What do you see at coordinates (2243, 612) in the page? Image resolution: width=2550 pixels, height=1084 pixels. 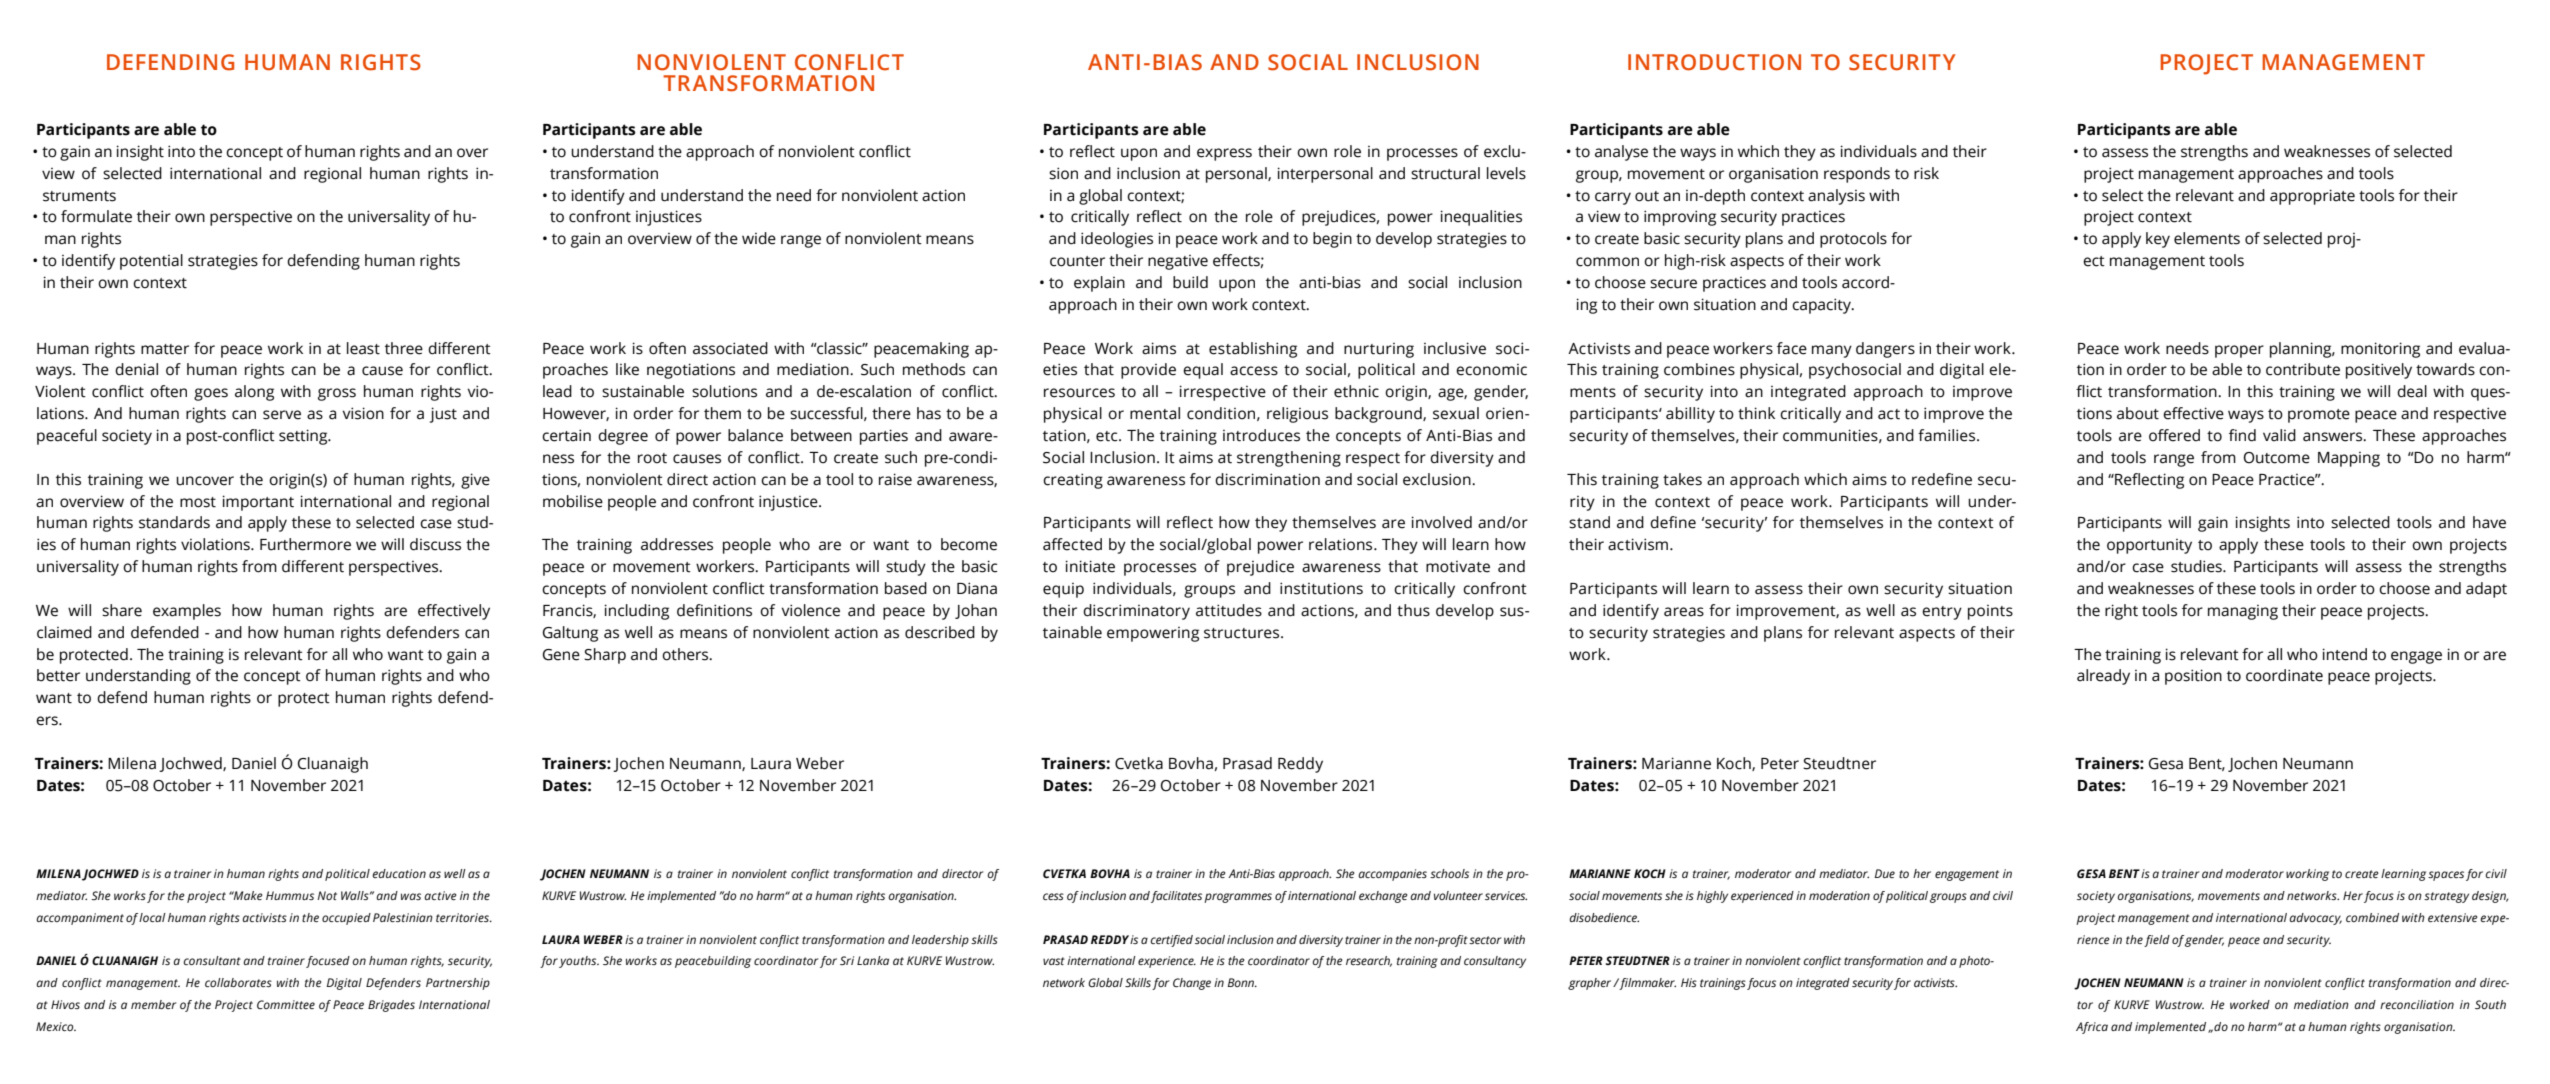 I see `managing` at bounding box center [2243, 612].
